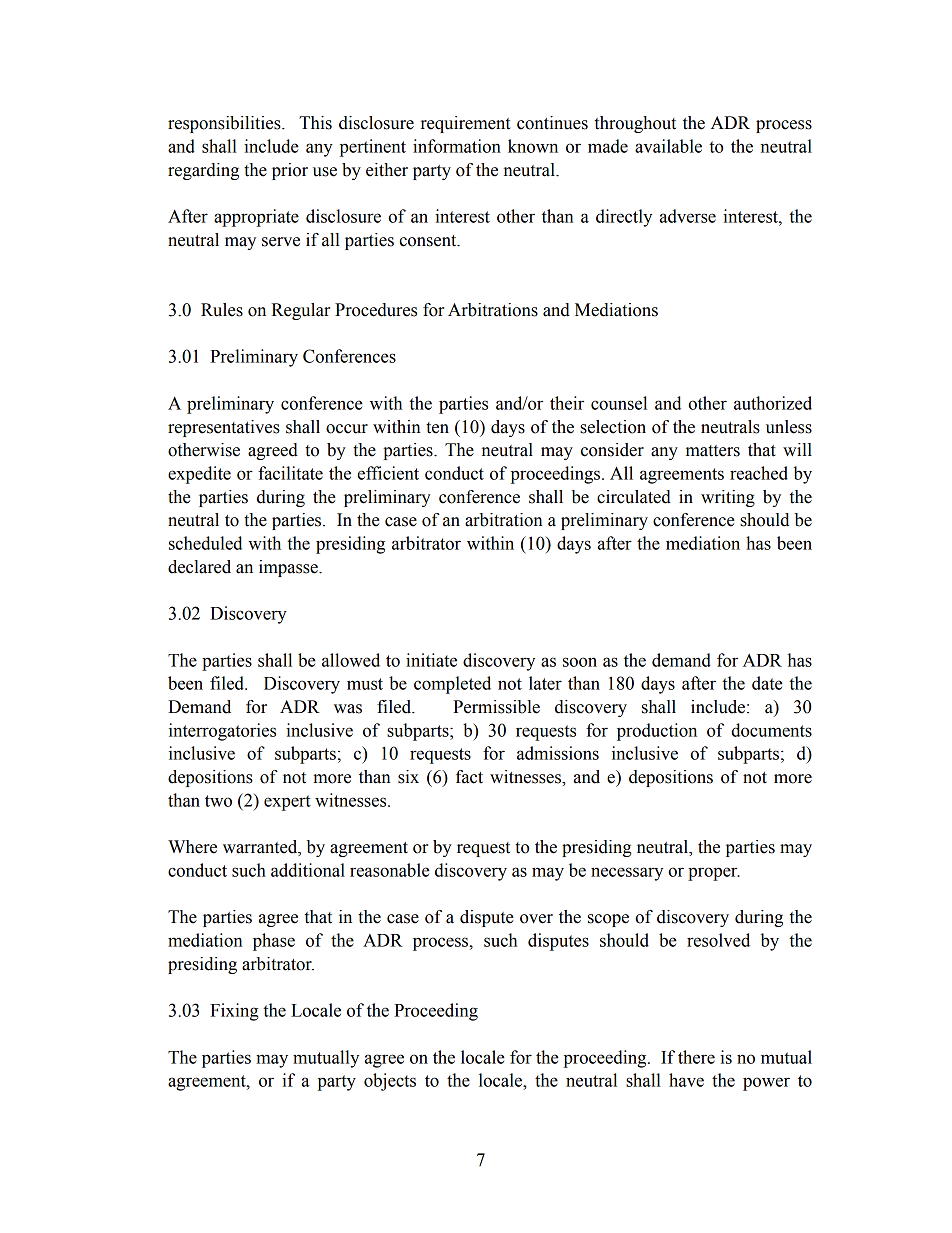 This page has height=1233, width=952. Describe the element at coordinates (234, 1012) in the page. I see `Fixing` at that location.
